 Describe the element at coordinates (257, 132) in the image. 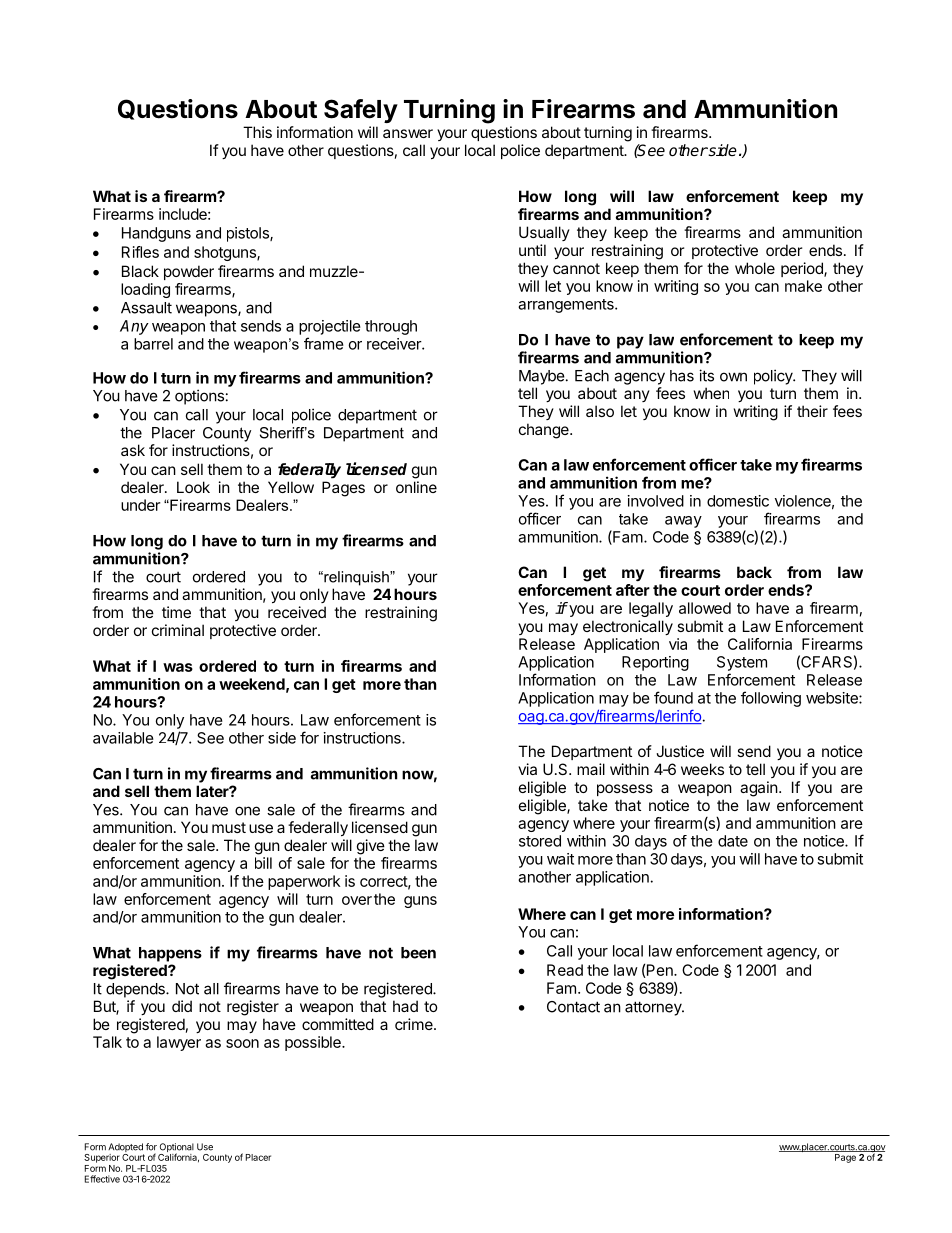

I see `This` at that location.
